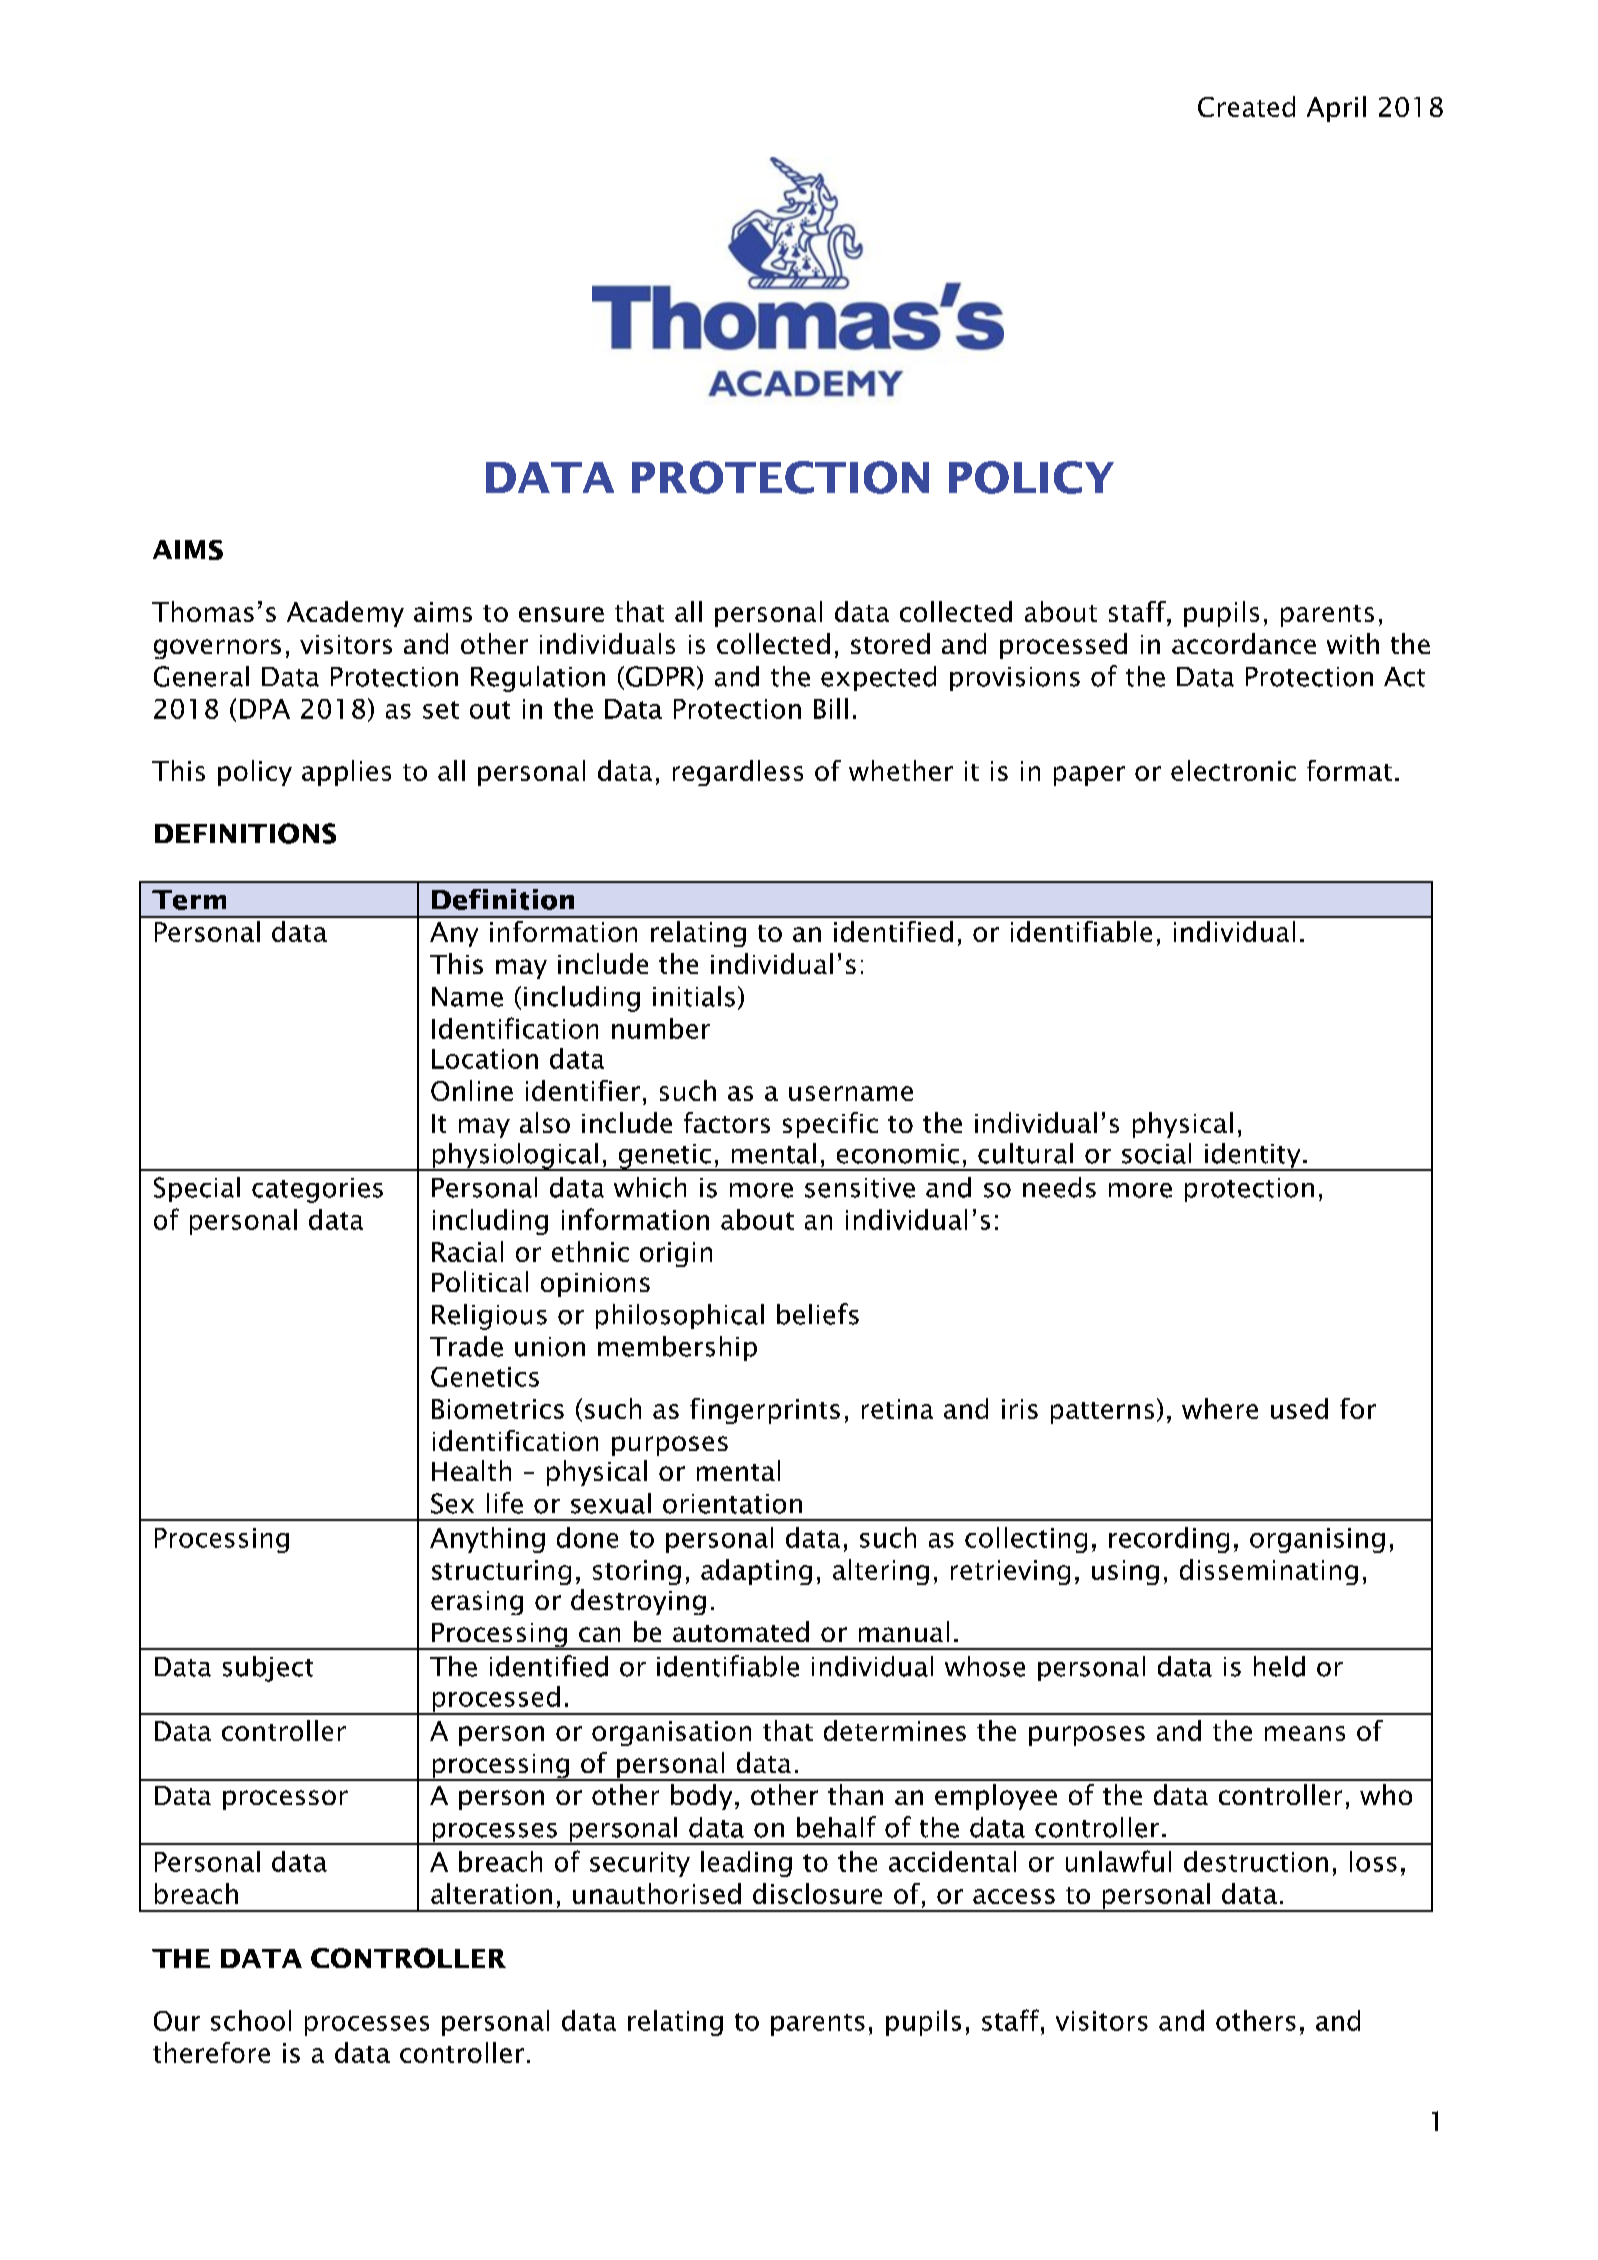 This screenshot has width=1598, height=2260. Describe the element at coordinates (738, 773) in the screenshot. I see `regardless` at that location.
